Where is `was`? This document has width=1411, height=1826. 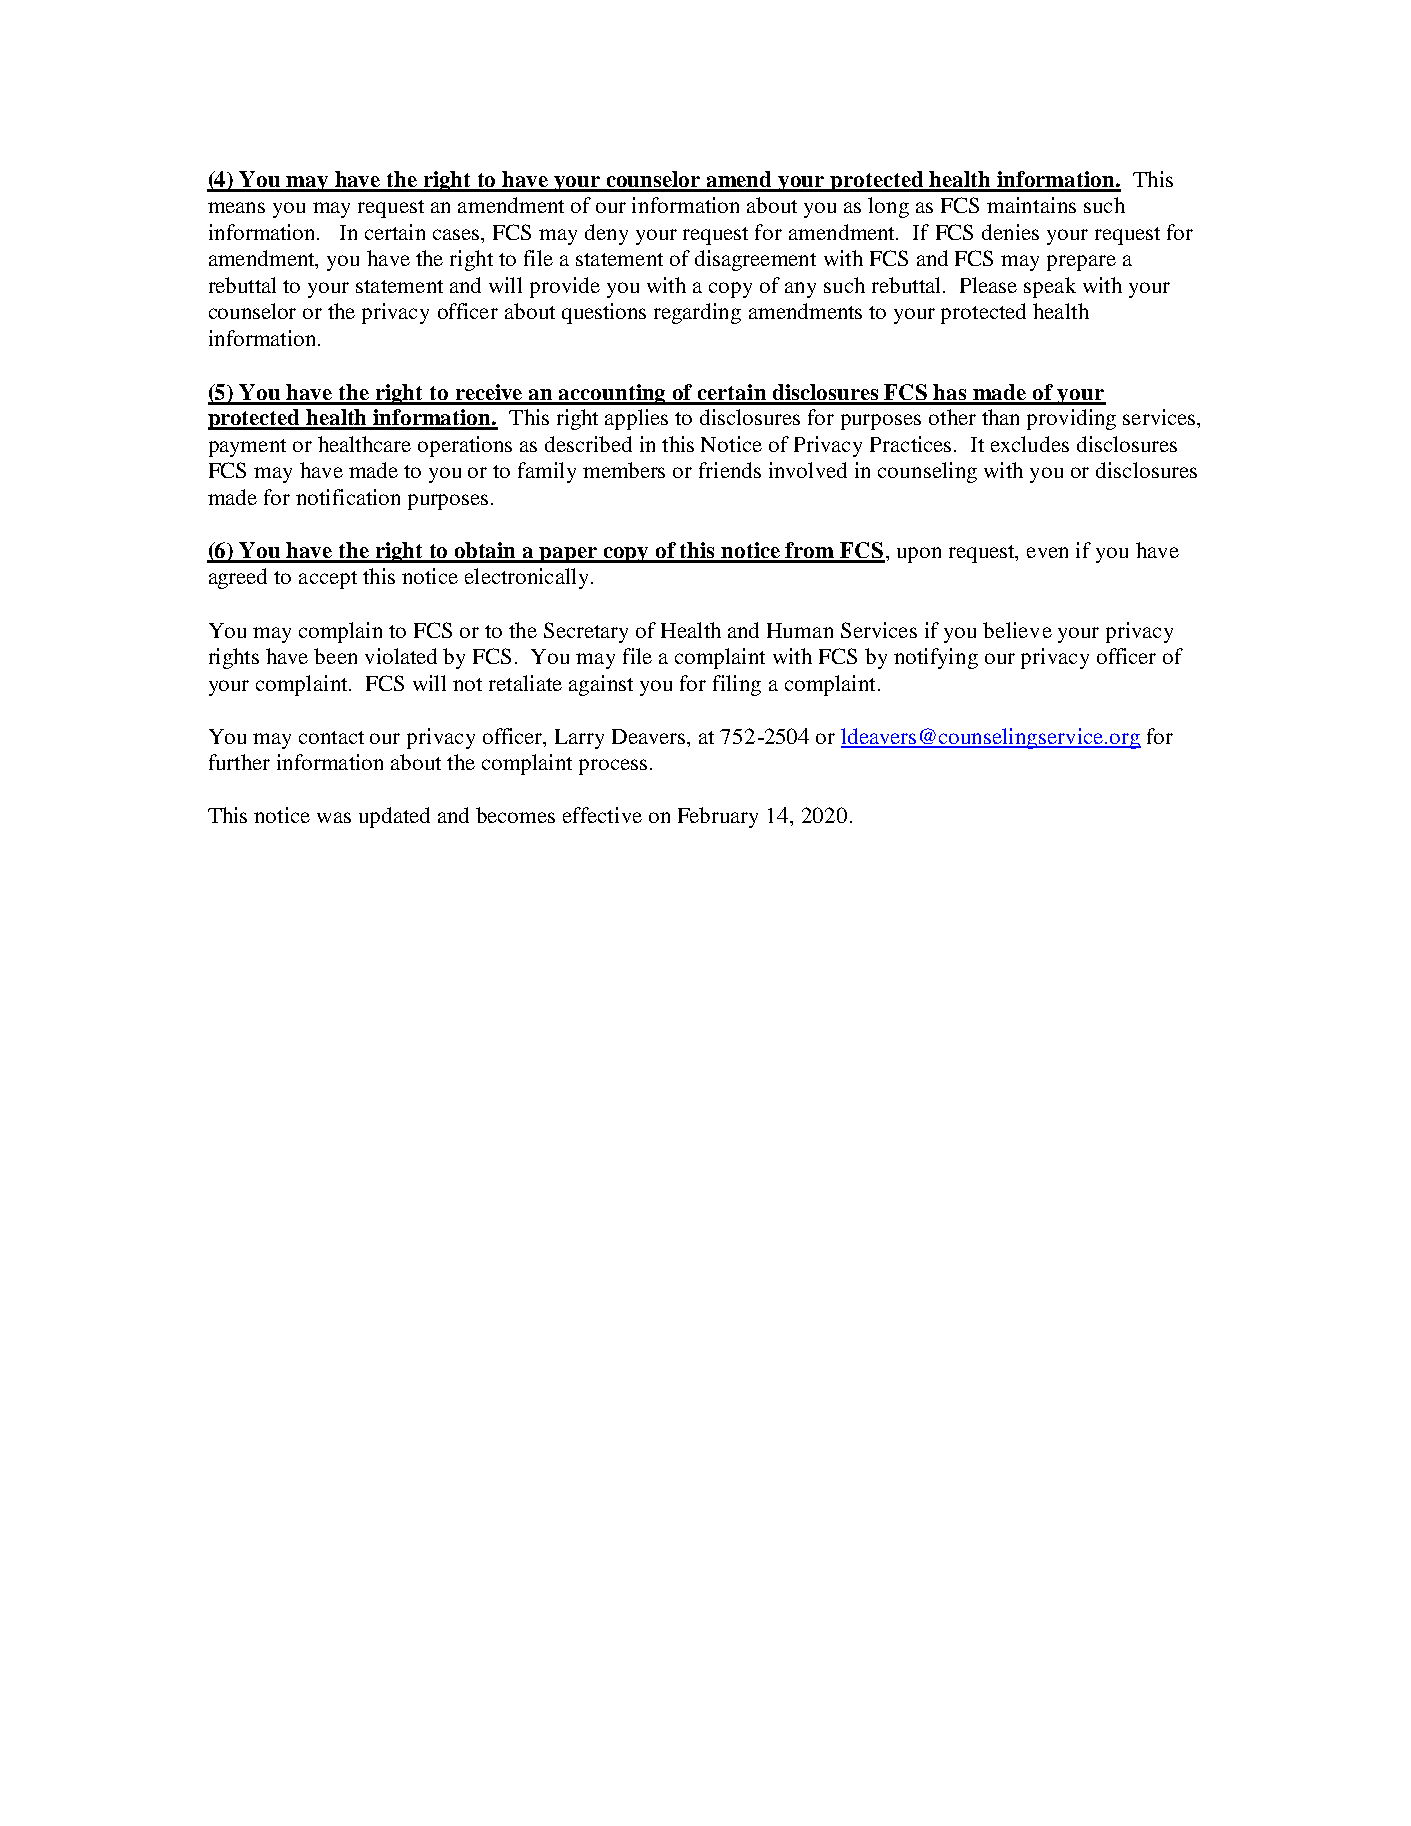 was is located at coordinates (334, 817).
